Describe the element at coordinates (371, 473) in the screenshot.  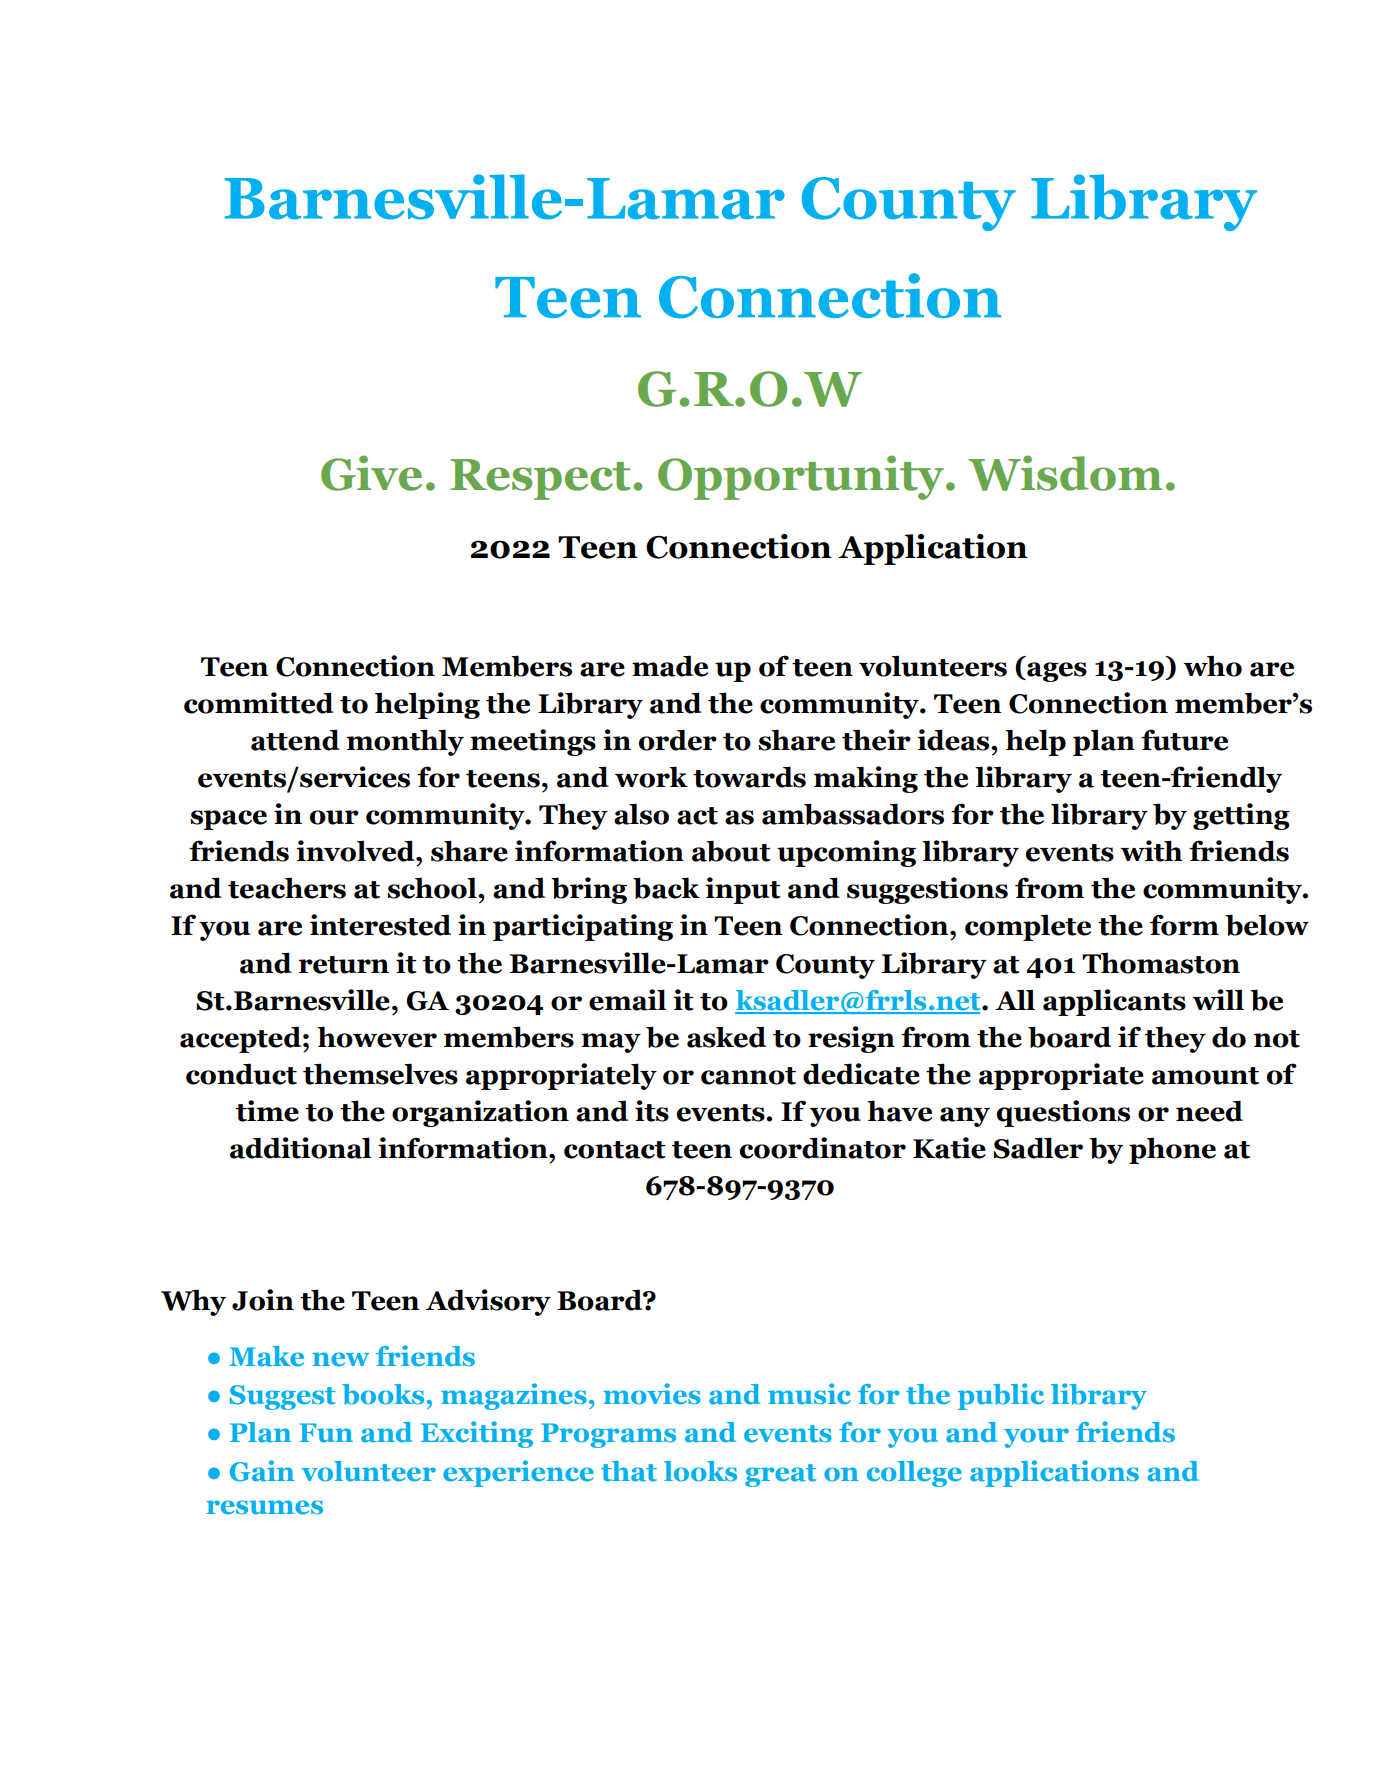
I see `Give` at that location.
